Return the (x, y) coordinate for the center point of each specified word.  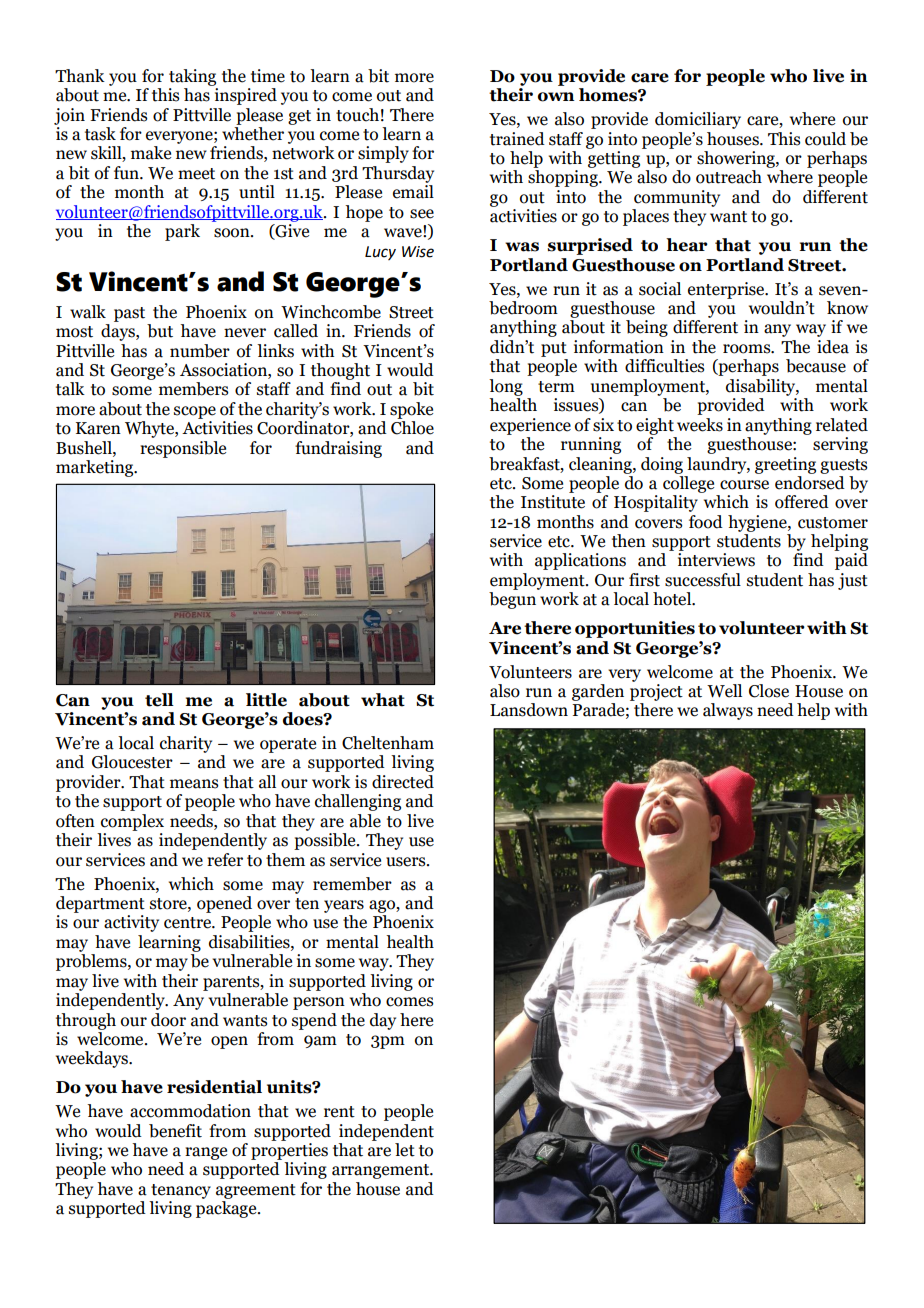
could (825, 139)
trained (517, 139)
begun (512, 600)
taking (192, 77)
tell (159, 700)
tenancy (181, 1191)
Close (769, 691)
